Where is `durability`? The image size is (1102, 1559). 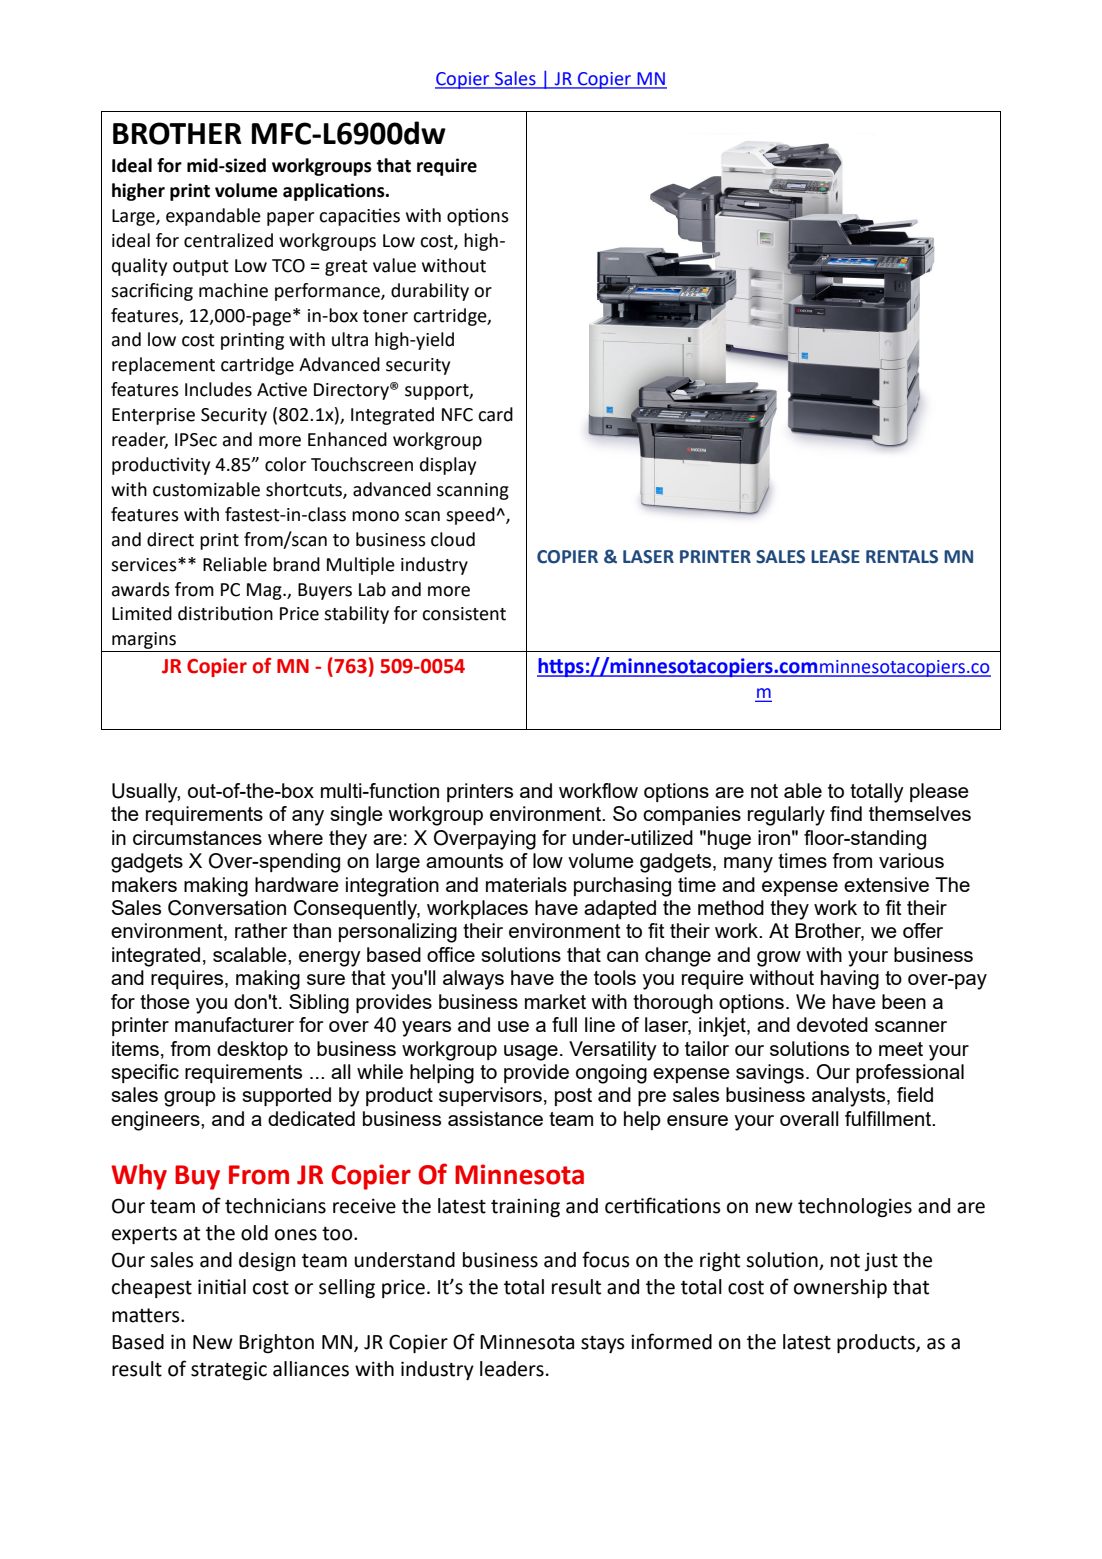
durability is located at coordinates (430, 292).
